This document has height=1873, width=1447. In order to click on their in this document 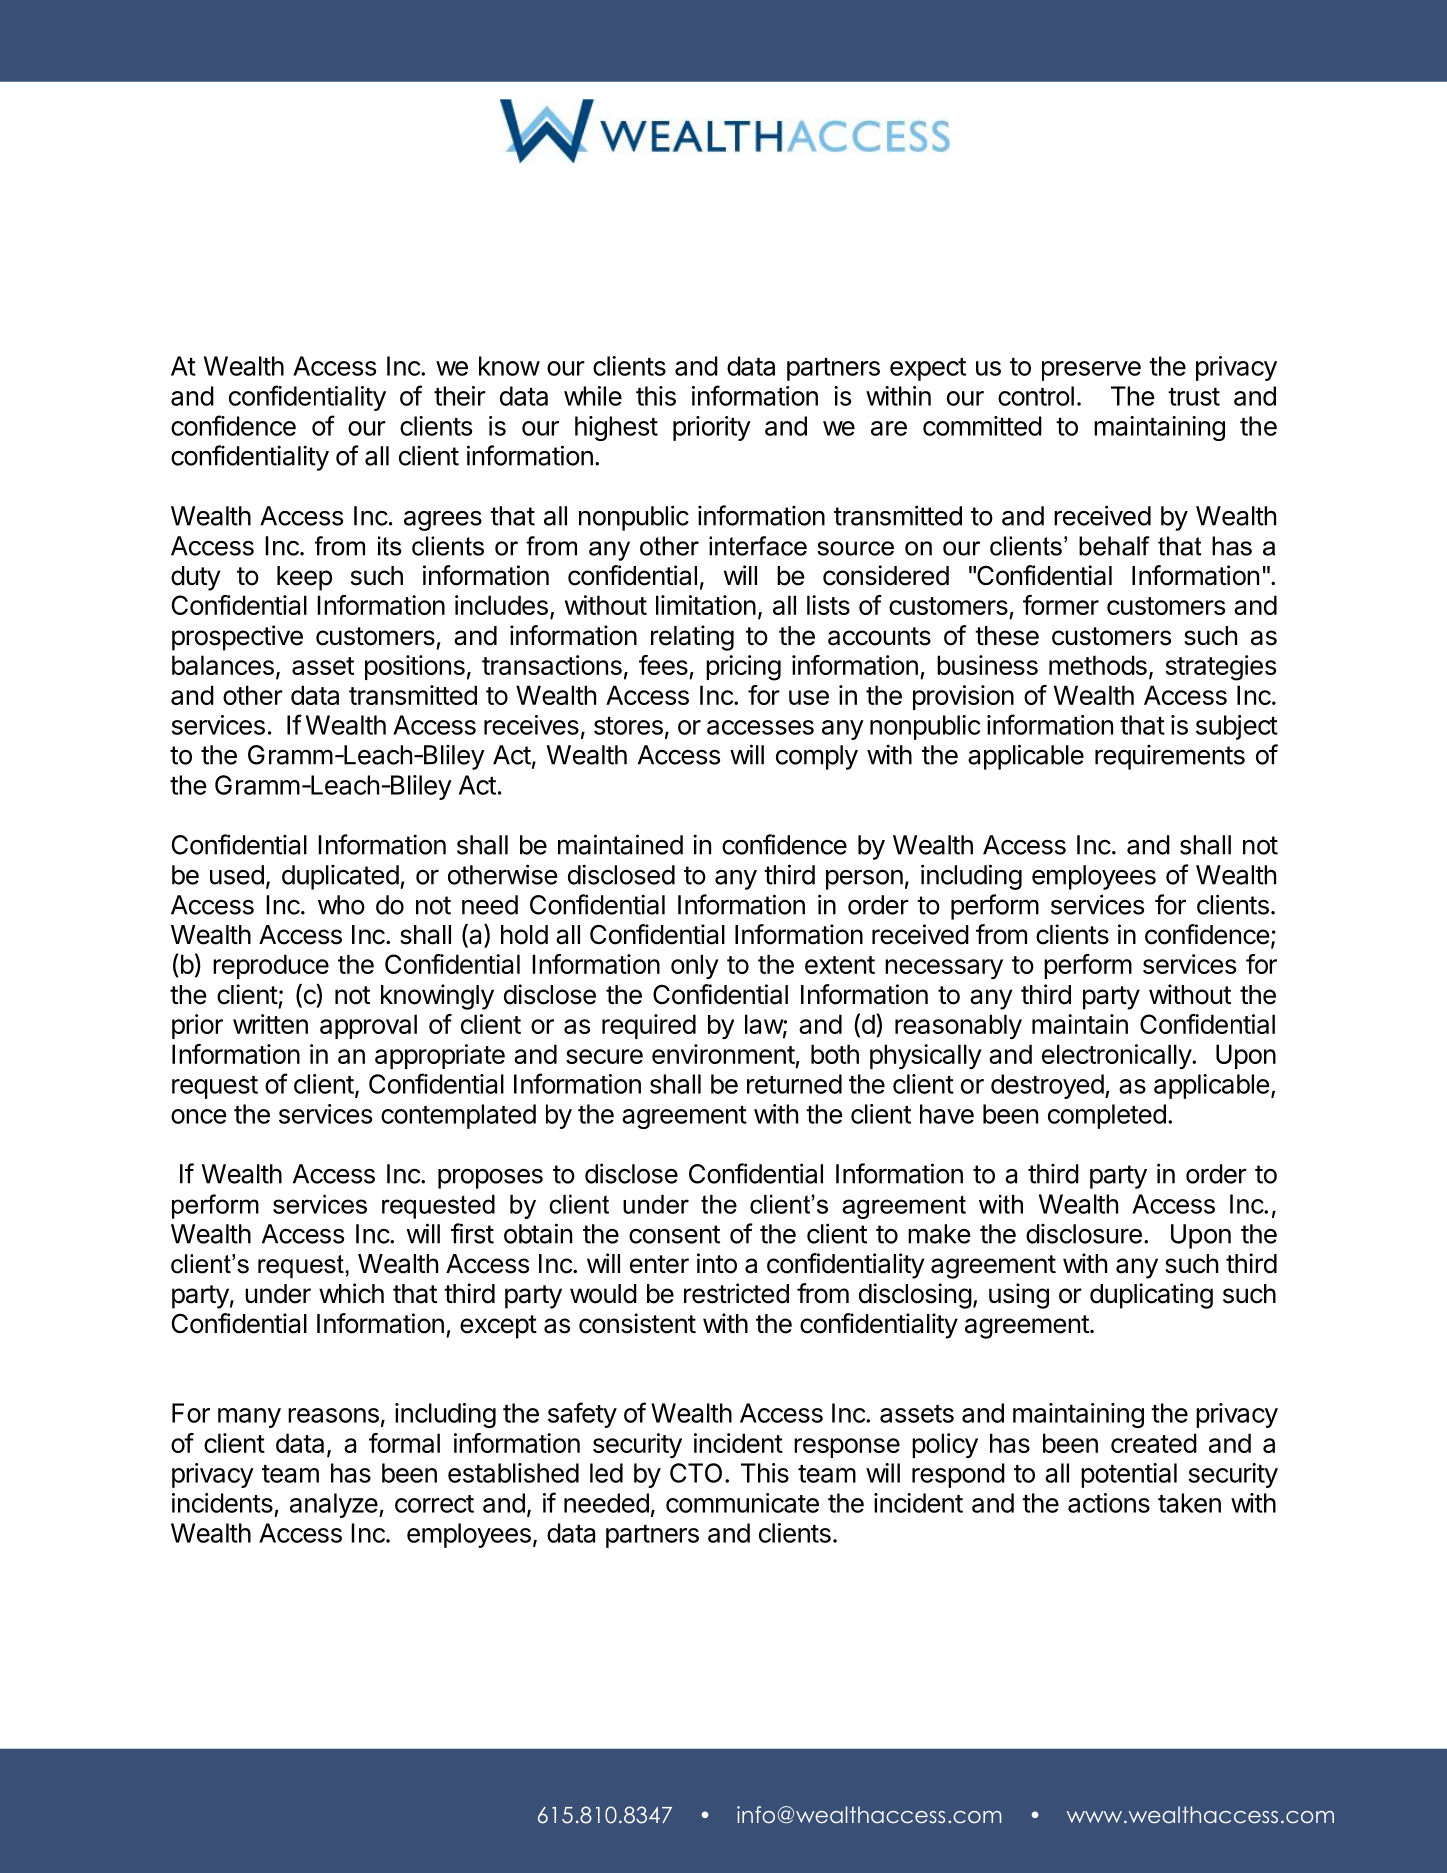, I will do `click(460, 396)`.
